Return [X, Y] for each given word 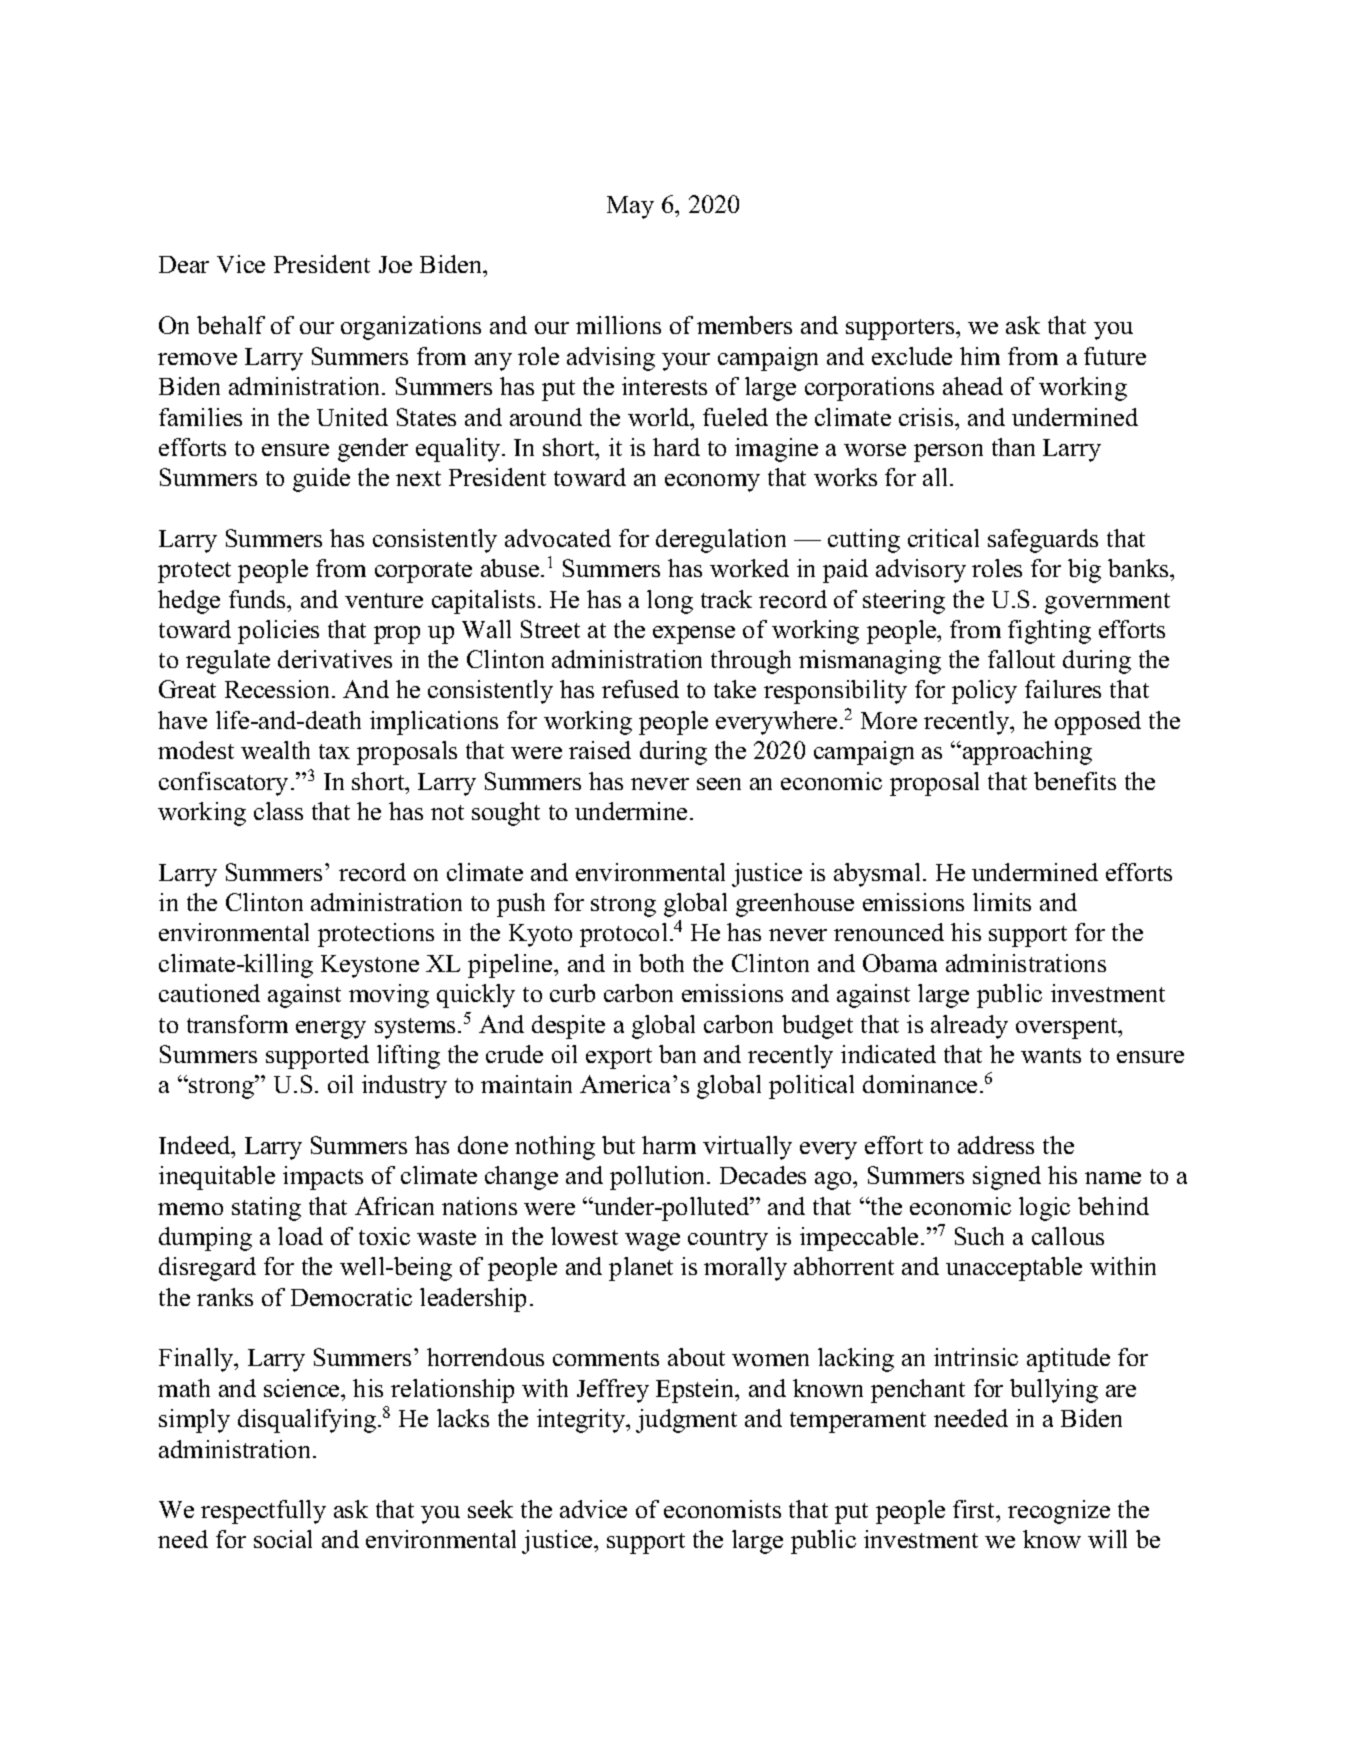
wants [1051, 1055]
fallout [1021, 659]
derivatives [335, 659]
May [630, 207]
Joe [395, 264]
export [619, 1058]
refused [640, 689]
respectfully [263, 1512]
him [980, 356]
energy [331, 1030]
